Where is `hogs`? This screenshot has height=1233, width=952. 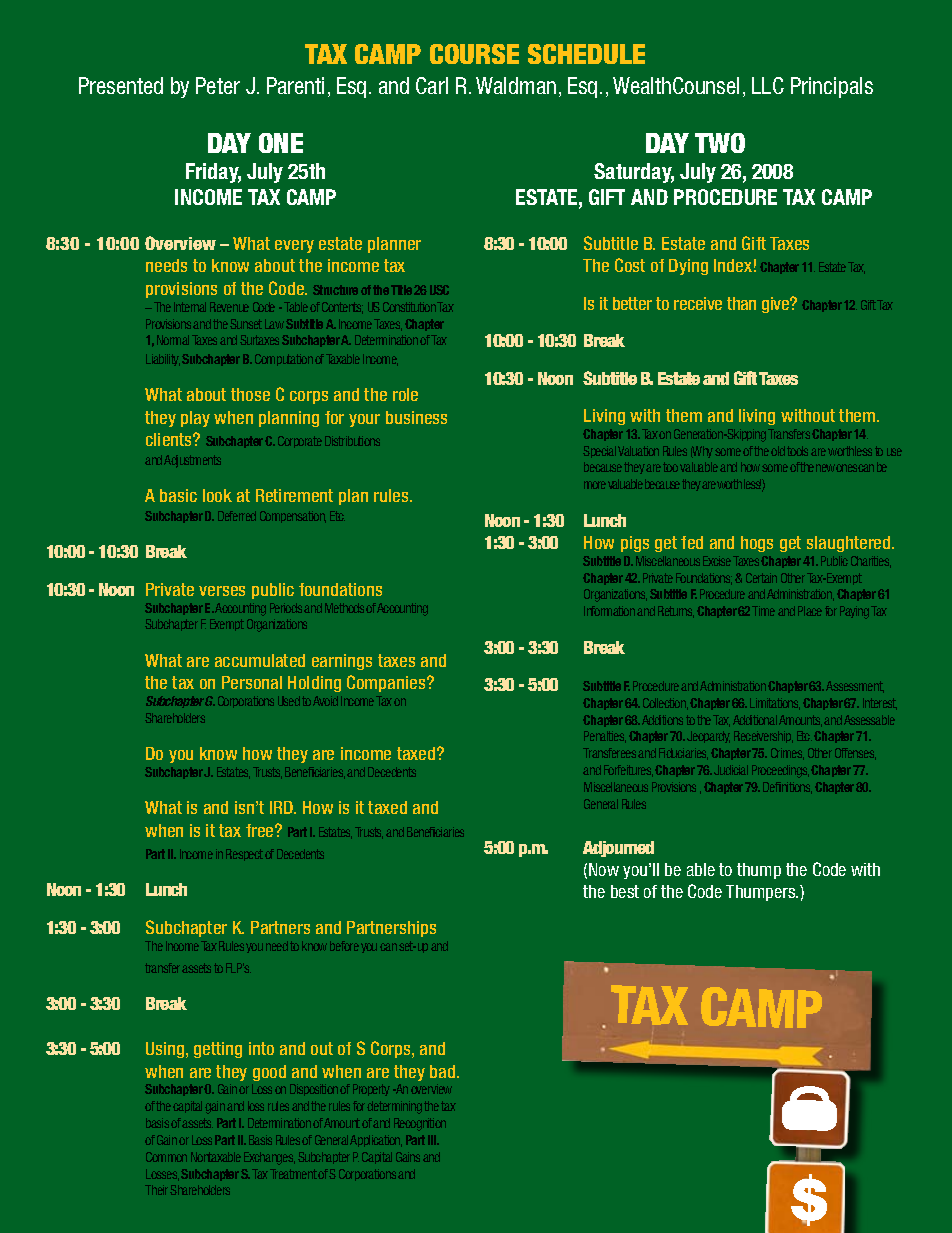 hogs is located at coordinates (757, 544).
